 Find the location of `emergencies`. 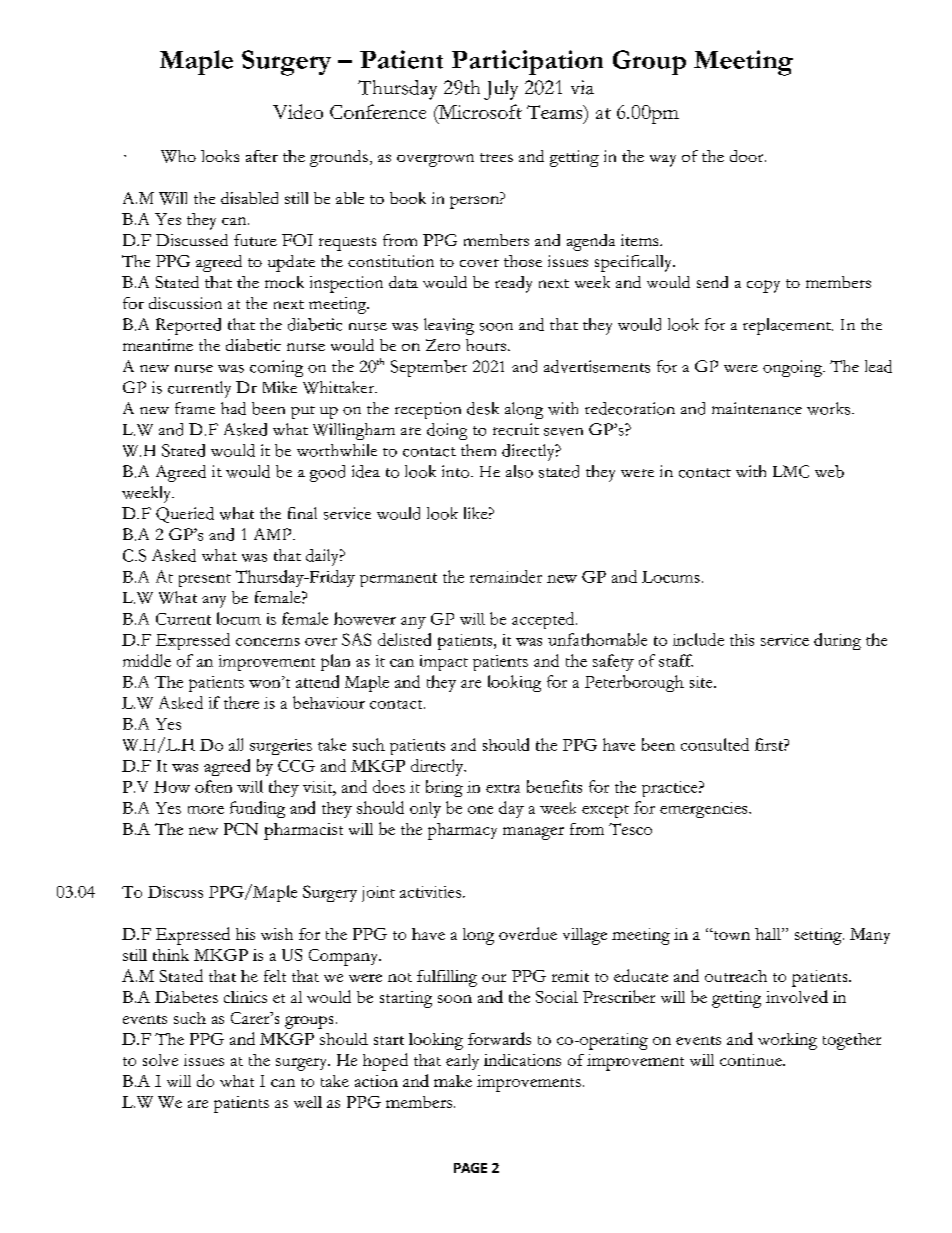

emergencies is located at coordinates (705, 810).
